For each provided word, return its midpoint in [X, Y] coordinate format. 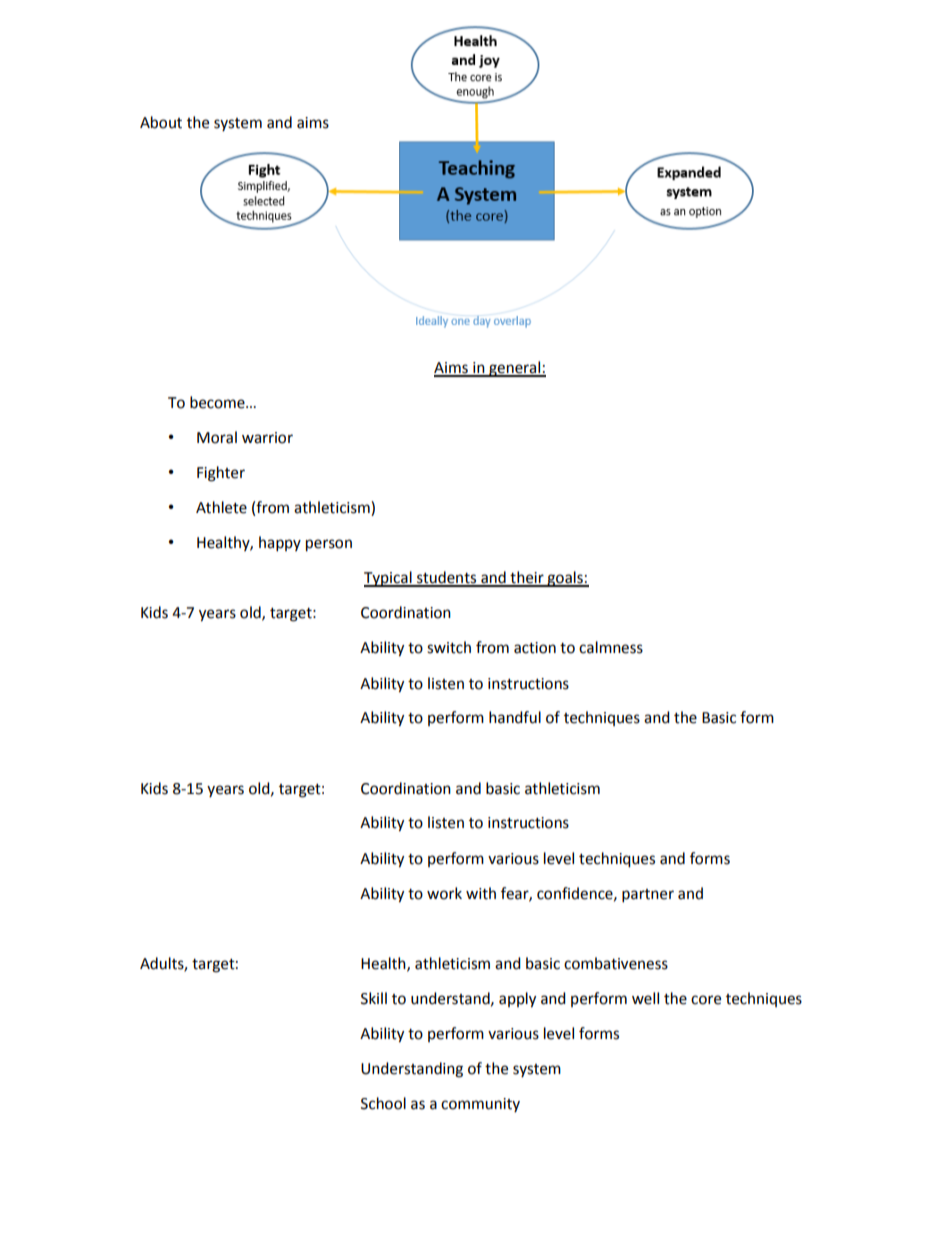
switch [449, 647]
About [161, 122]
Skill [374, 998]
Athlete [221, 507]
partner [648, 896]
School [383, 1103]
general [515, 369]
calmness [611, 647]
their [527, 578]
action [535, 648]
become [218, 402]
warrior [267, 438]
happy [280, 544]
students [447, 578]
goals [565, 579]
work [444, 893]
